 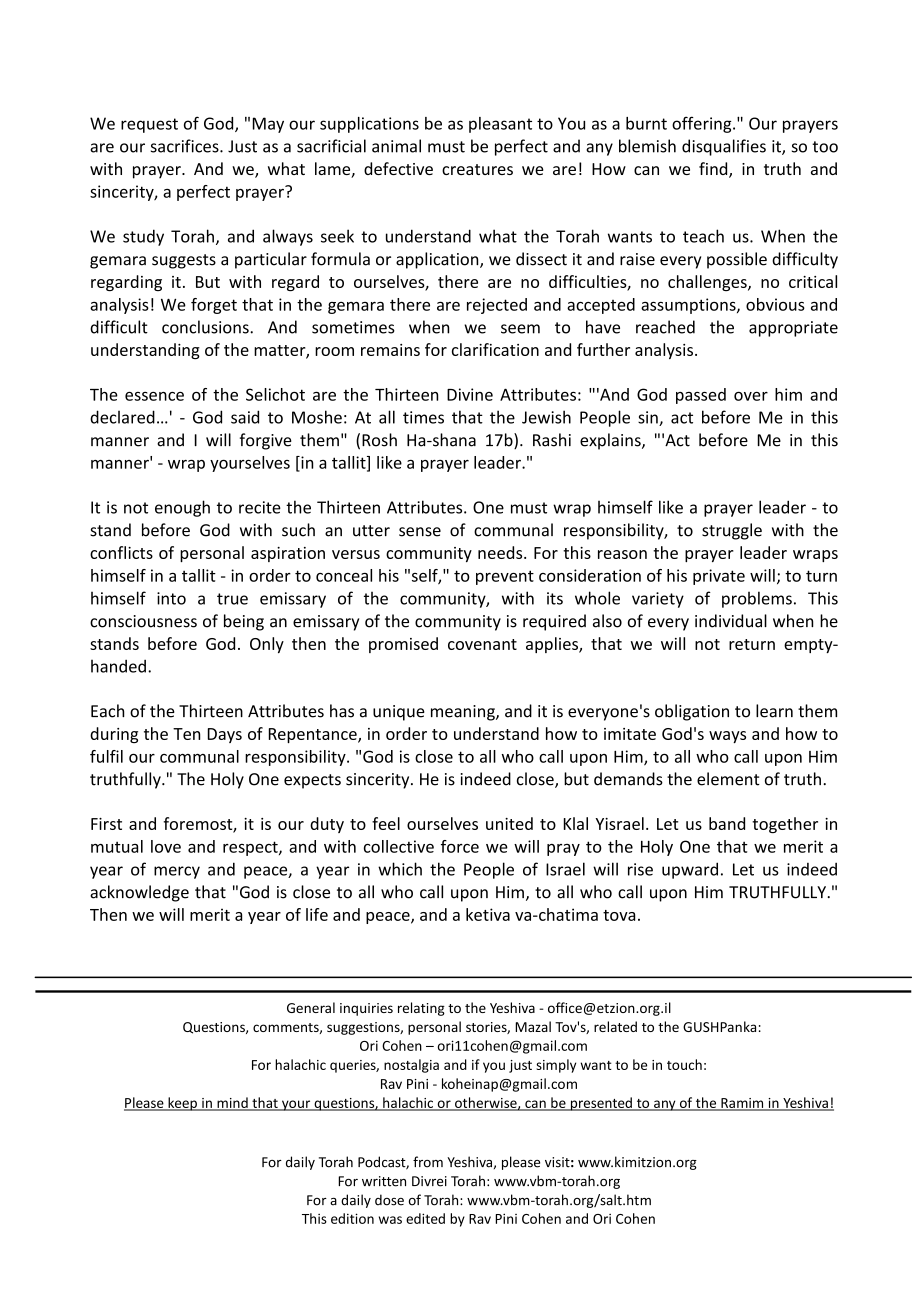 What do you see at coordinates (727, 823) in the screenshot?
I see `band` at bounding box center [727, 823].
